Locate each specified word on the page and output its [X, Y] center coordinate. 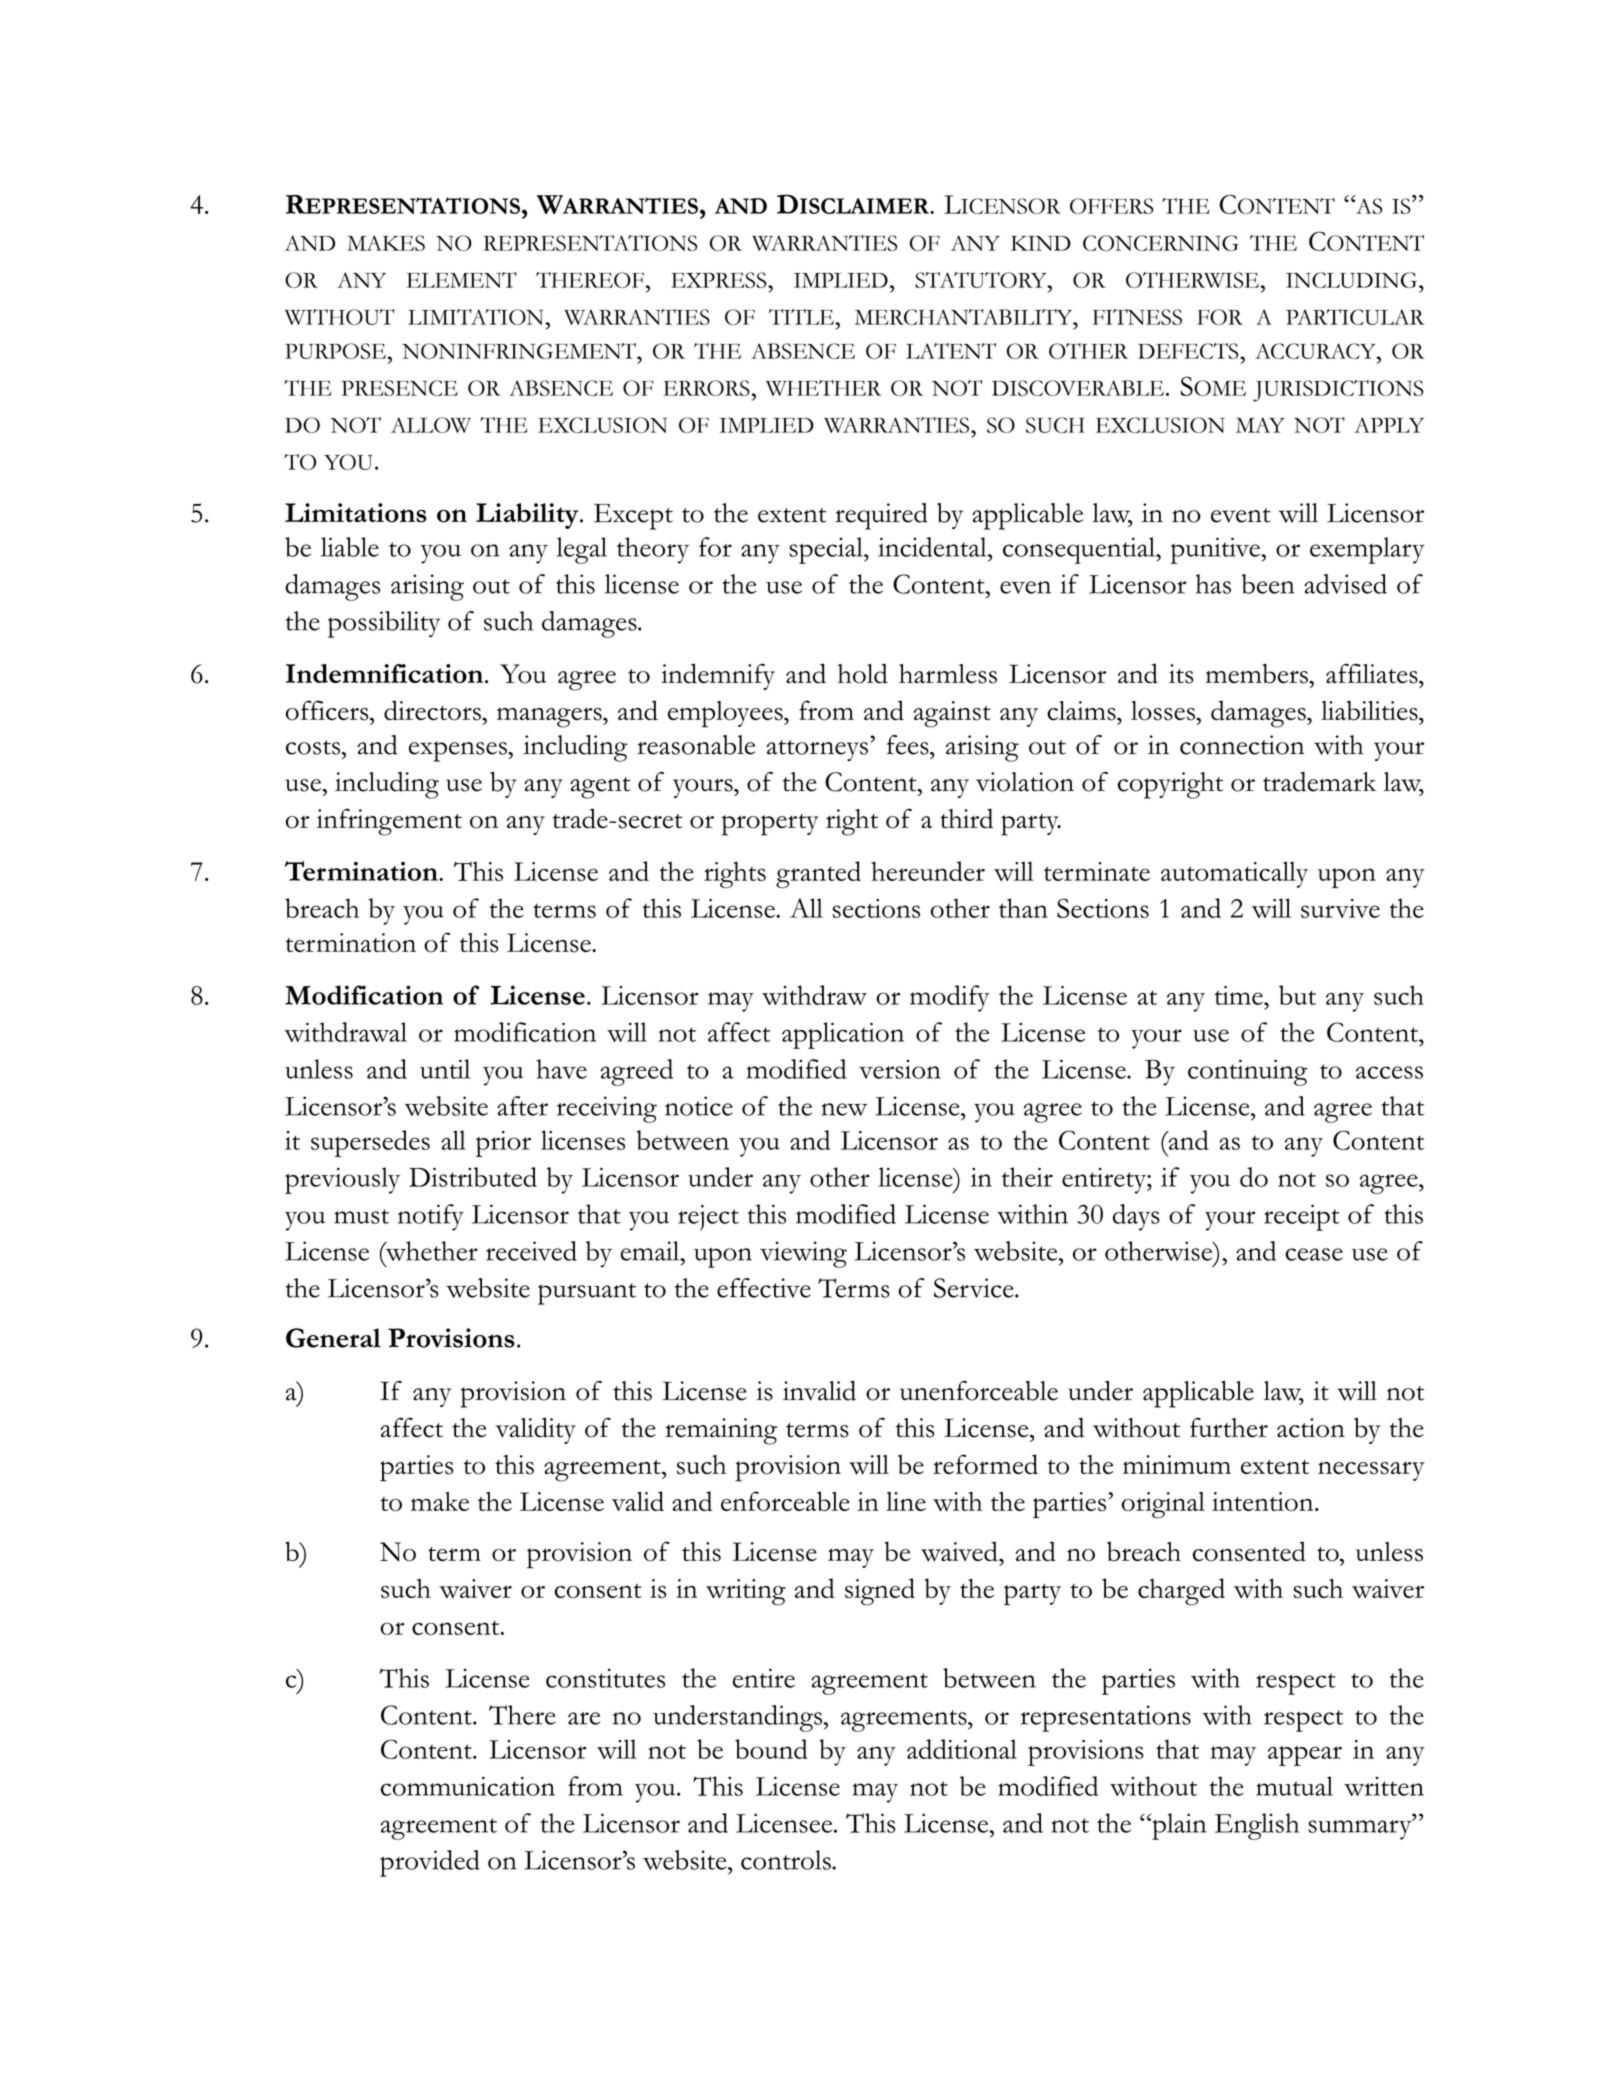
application [843, 1035]
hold [863, 673]
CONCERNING [1161, 243]
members [1258, 673]
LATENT [951, 351]
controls [787, 1860]
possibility [384, 624]
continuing [1248, 1072]
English [1257, 1826]
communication [468, 1786]
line [906, 1501]
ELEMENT [462, 280]
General [333, 1338]
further [1229, 1428]
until [445, 1069]
